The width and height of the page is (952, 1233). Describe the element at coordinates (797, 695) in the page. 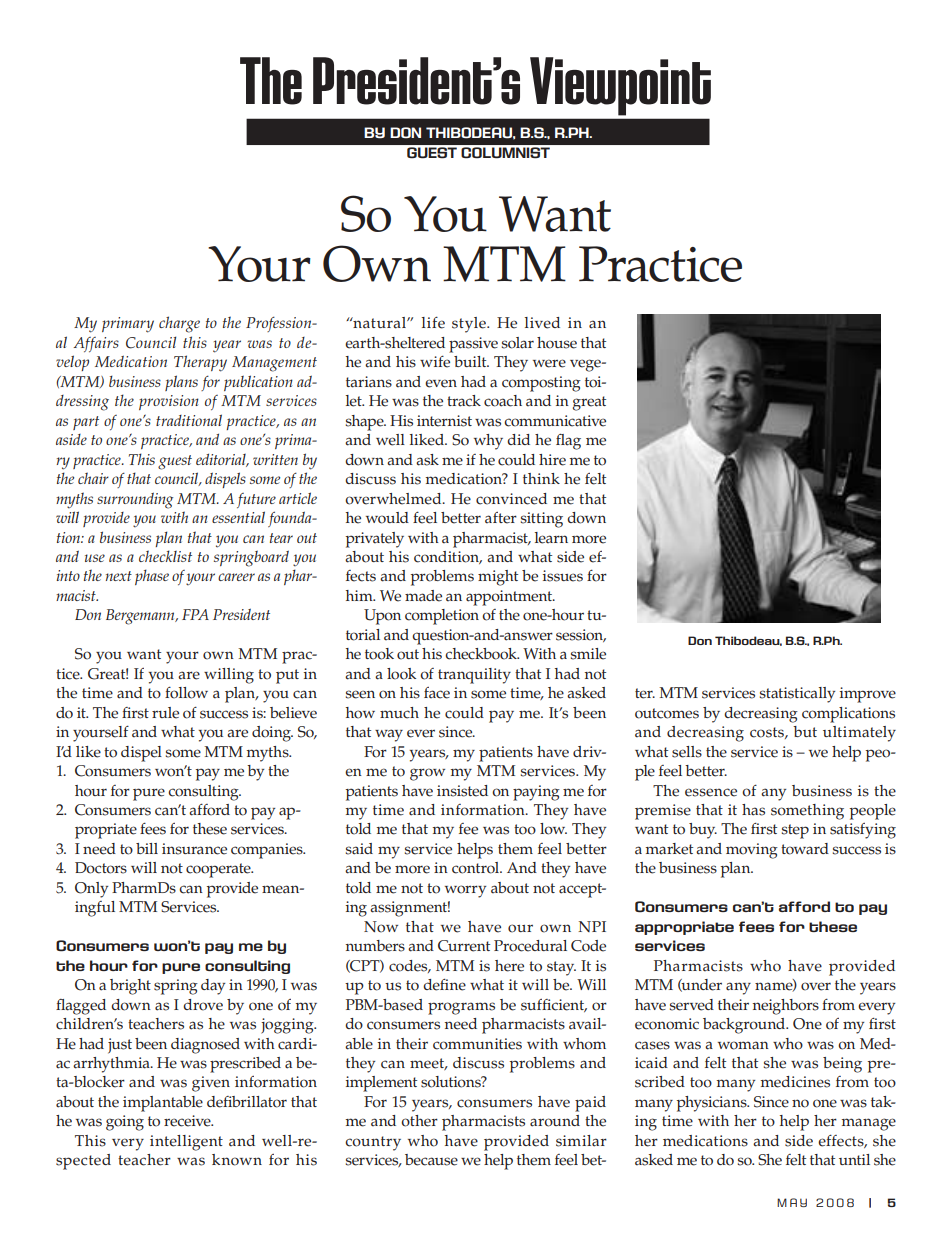

I see `statistically` at that location.
